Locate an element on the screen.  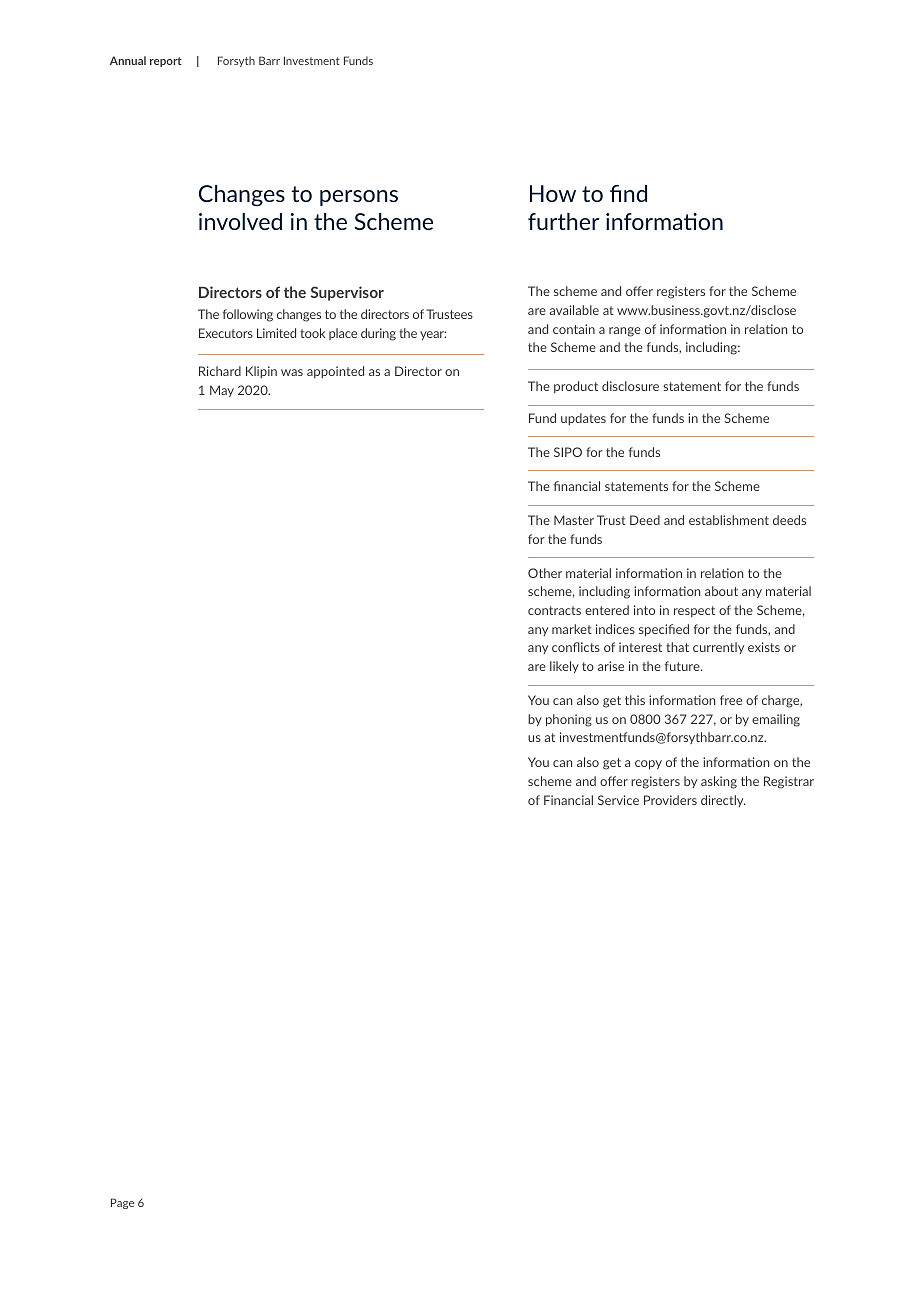
find is located at coordinates (628, 193).
